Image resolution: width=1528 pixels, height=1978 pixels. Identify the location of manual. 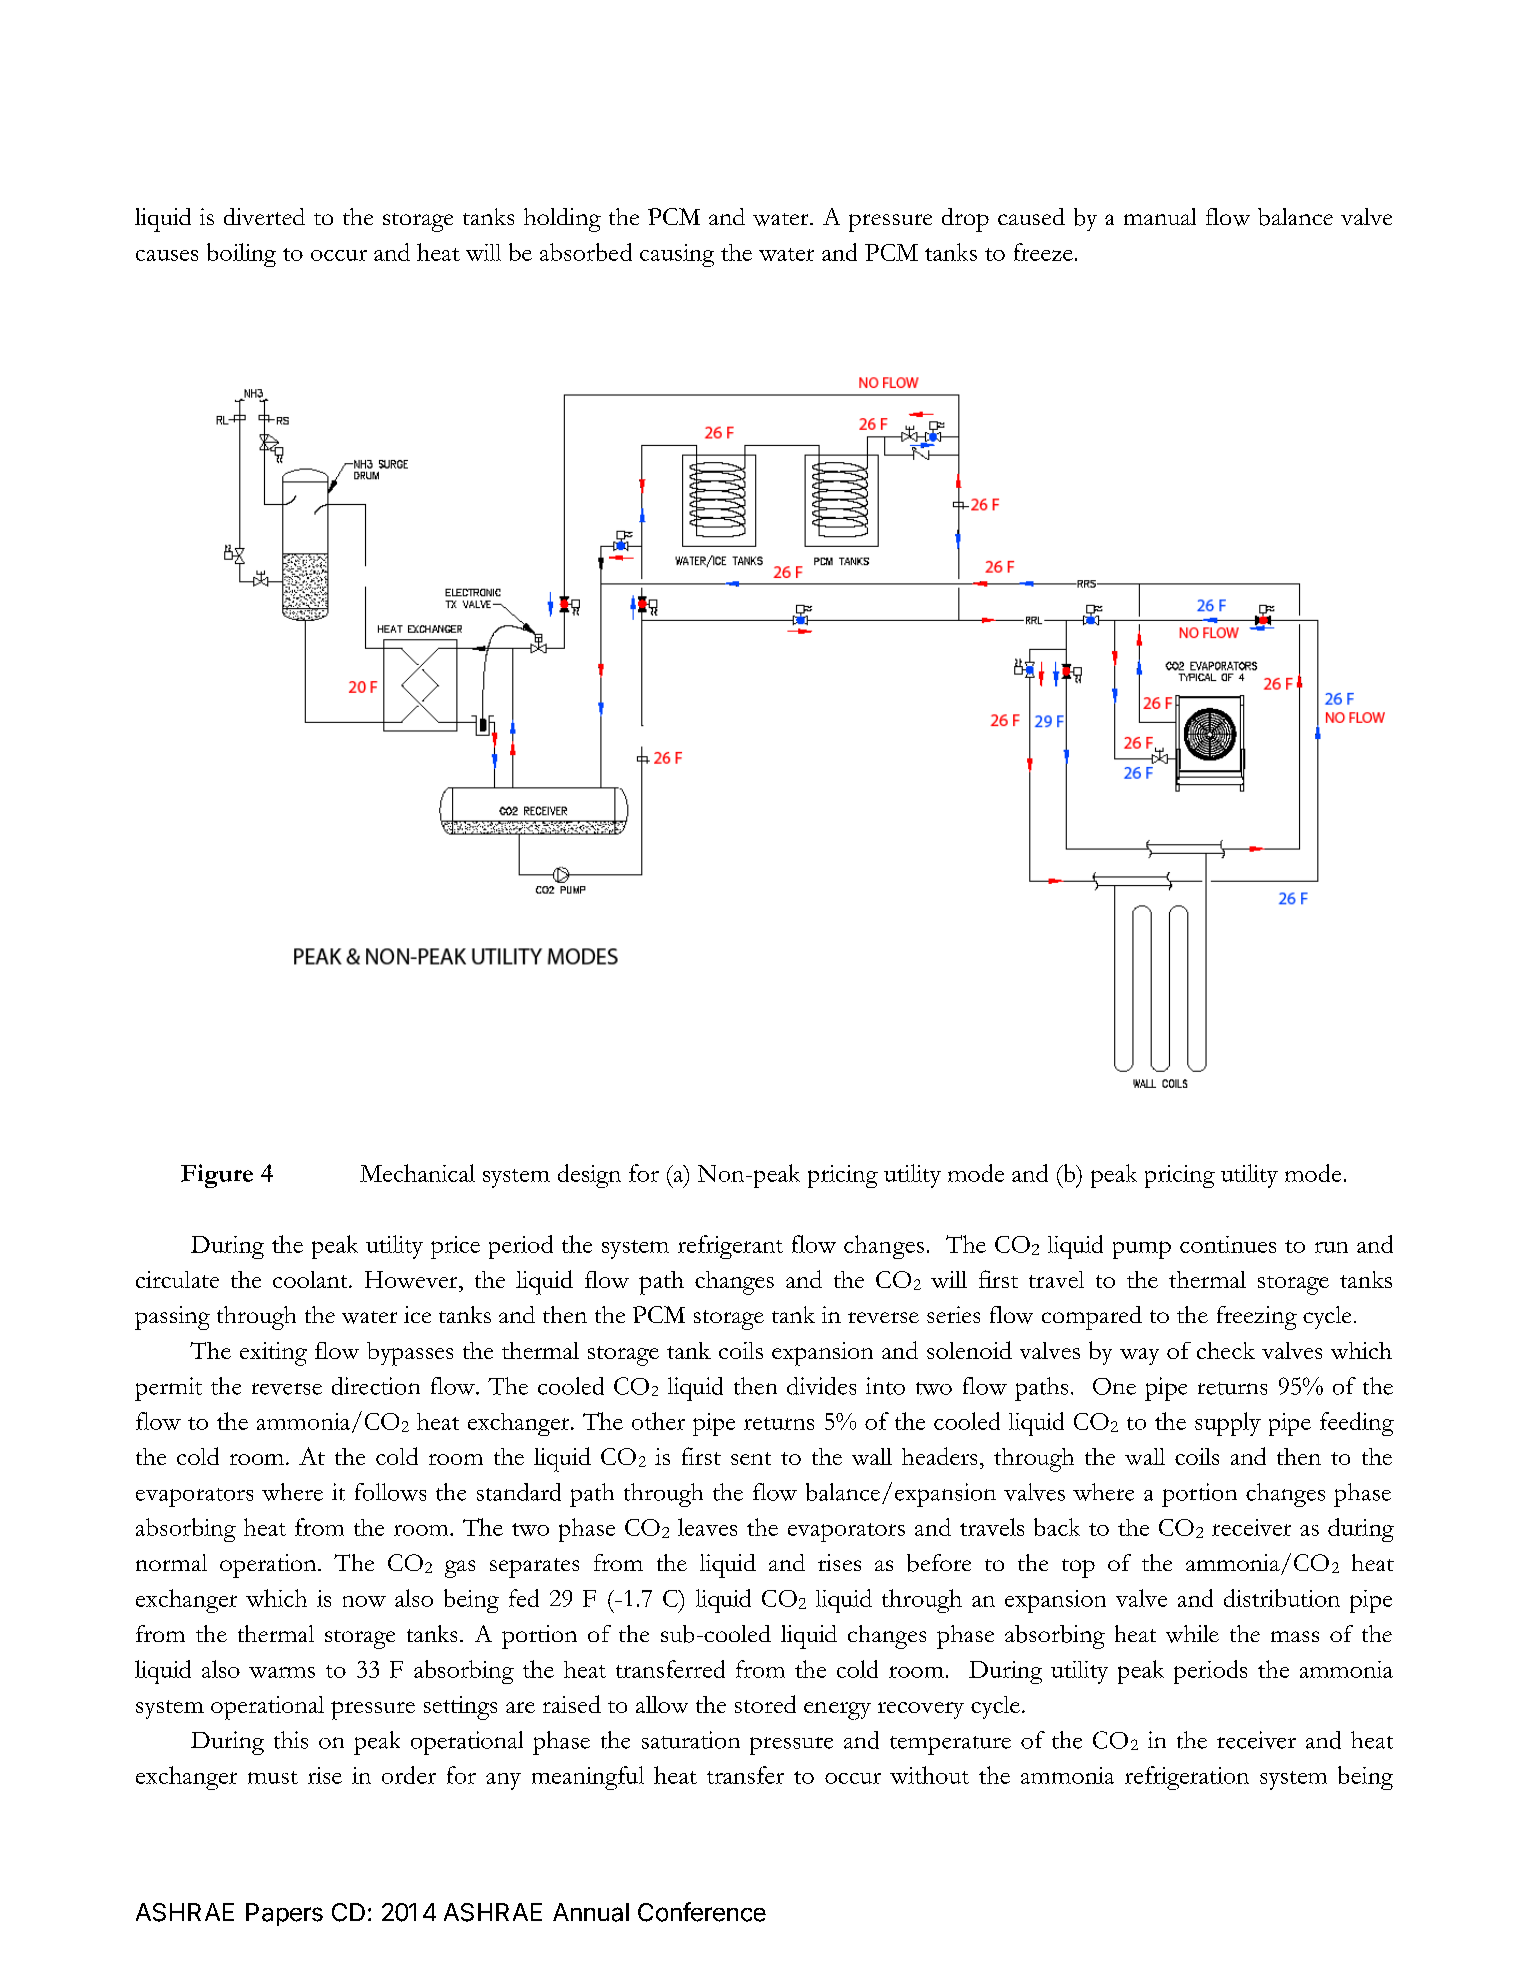
(1160, 216).
